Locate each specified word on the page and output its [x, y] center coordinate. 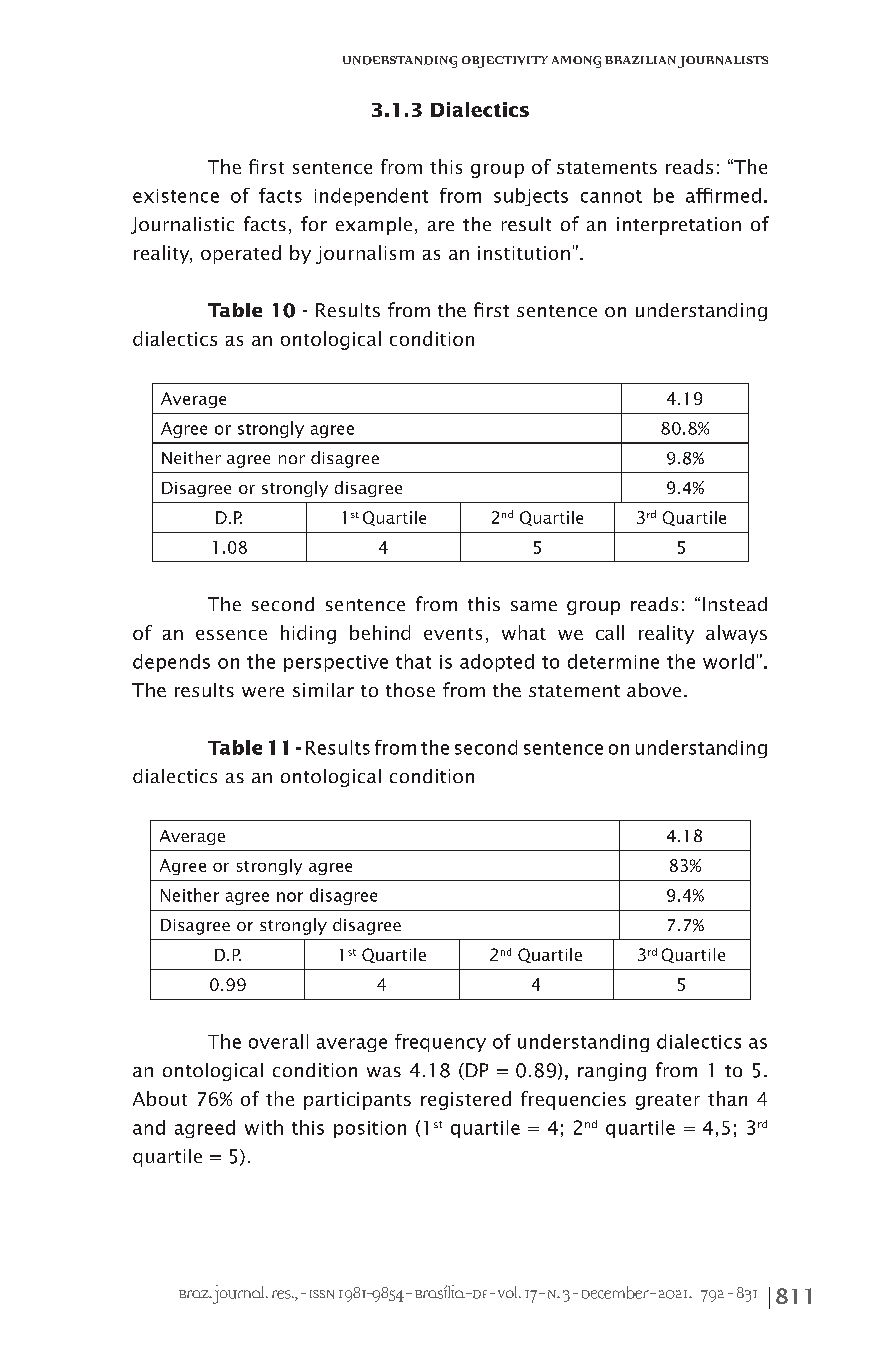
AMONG [576, 62]
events [453, 634]
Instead [735, 604]
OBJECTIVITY [505, 62]
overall [278, 1041]
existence [176, 196]
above [654, 690]
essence [231, 635]
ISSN [322, 1294]
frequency [440, 1043]
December [616, 1292]
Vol [509, 1292]
